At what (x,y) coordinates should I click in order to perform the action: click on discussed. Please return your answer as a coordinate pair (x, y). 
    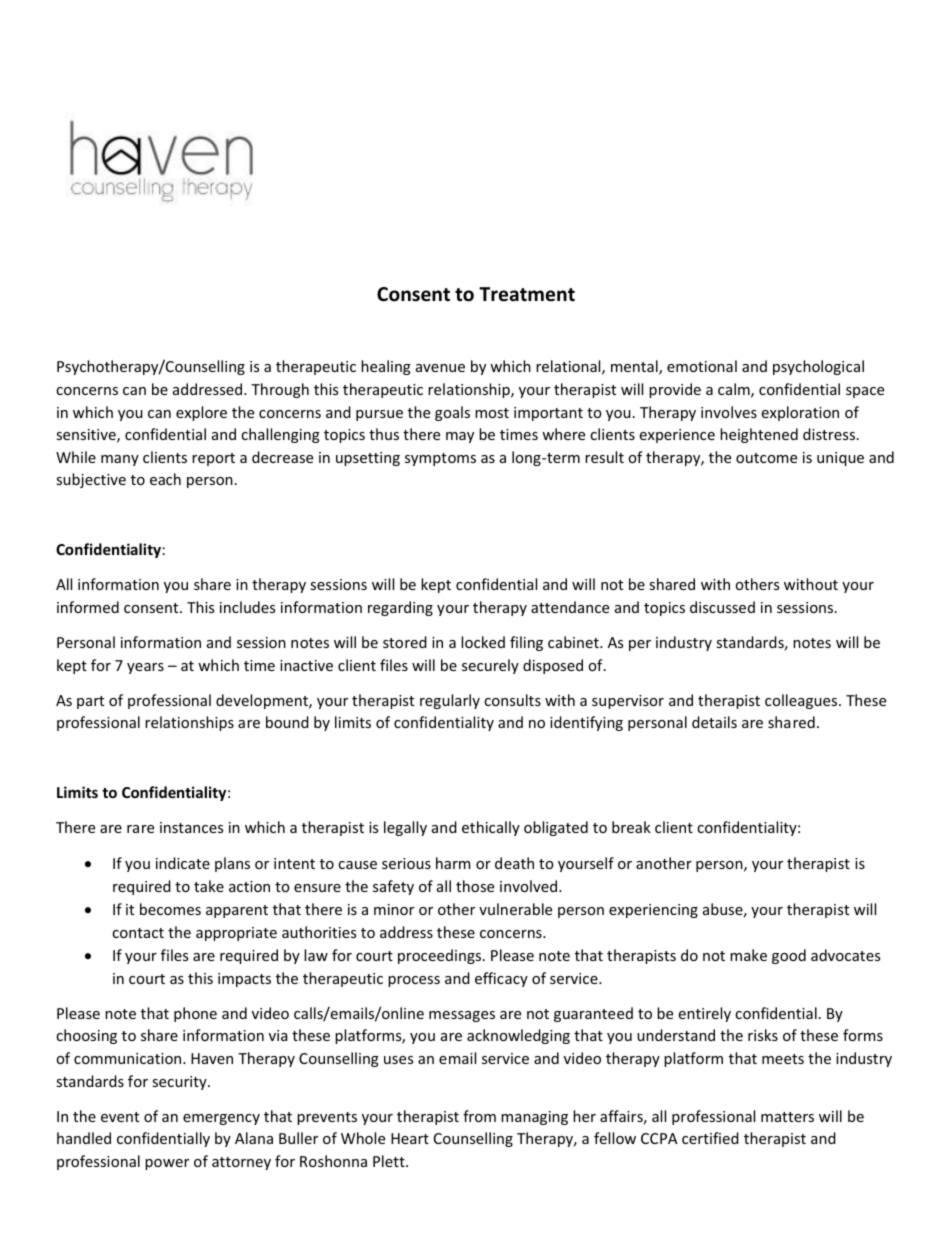
    Looking at the image, I should click on (722, 607).
